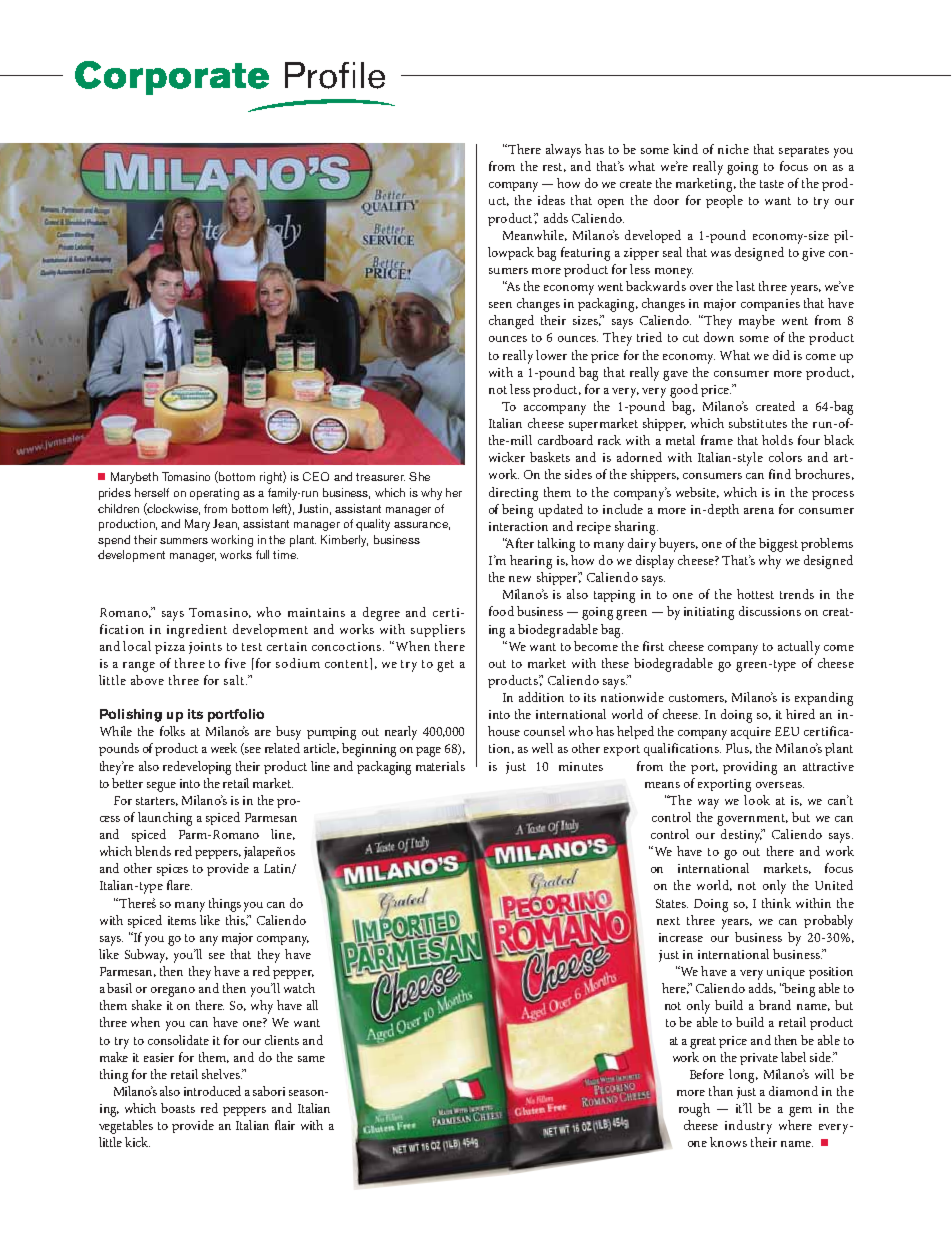 The height and width of the page is (1233, 952). Describe the element at coordinates (563, 151) in the page. I see `always` at that location.
